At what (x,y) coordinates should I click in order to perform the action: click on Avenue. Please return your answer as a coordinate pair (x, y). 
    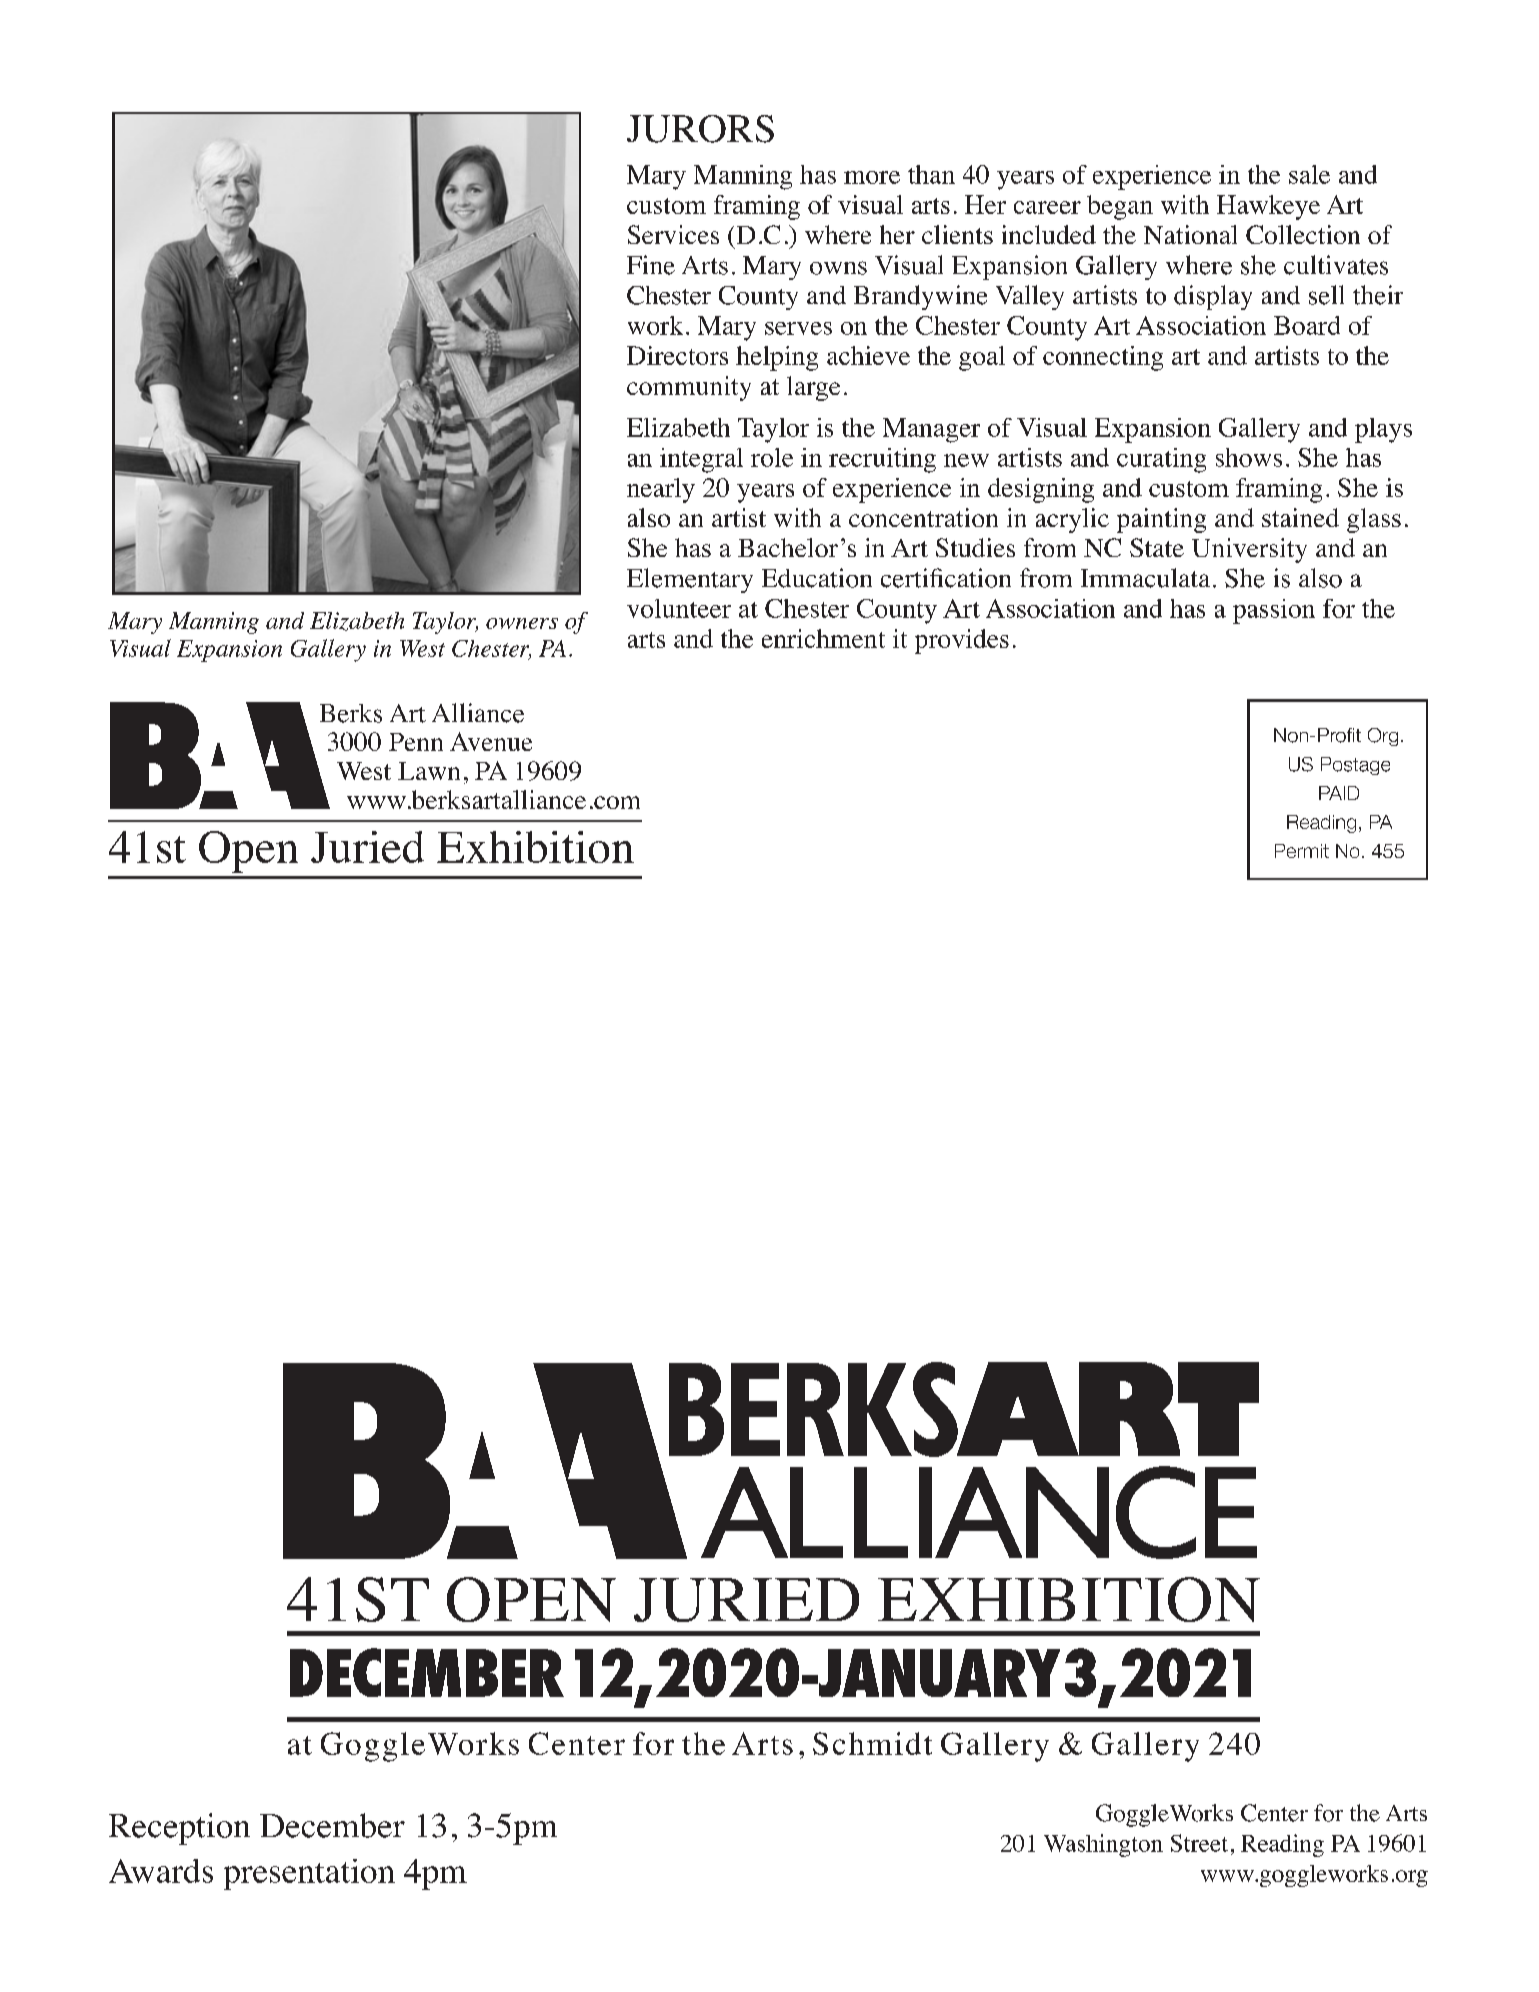
    Looking at the image, I should click on (491, 741).
